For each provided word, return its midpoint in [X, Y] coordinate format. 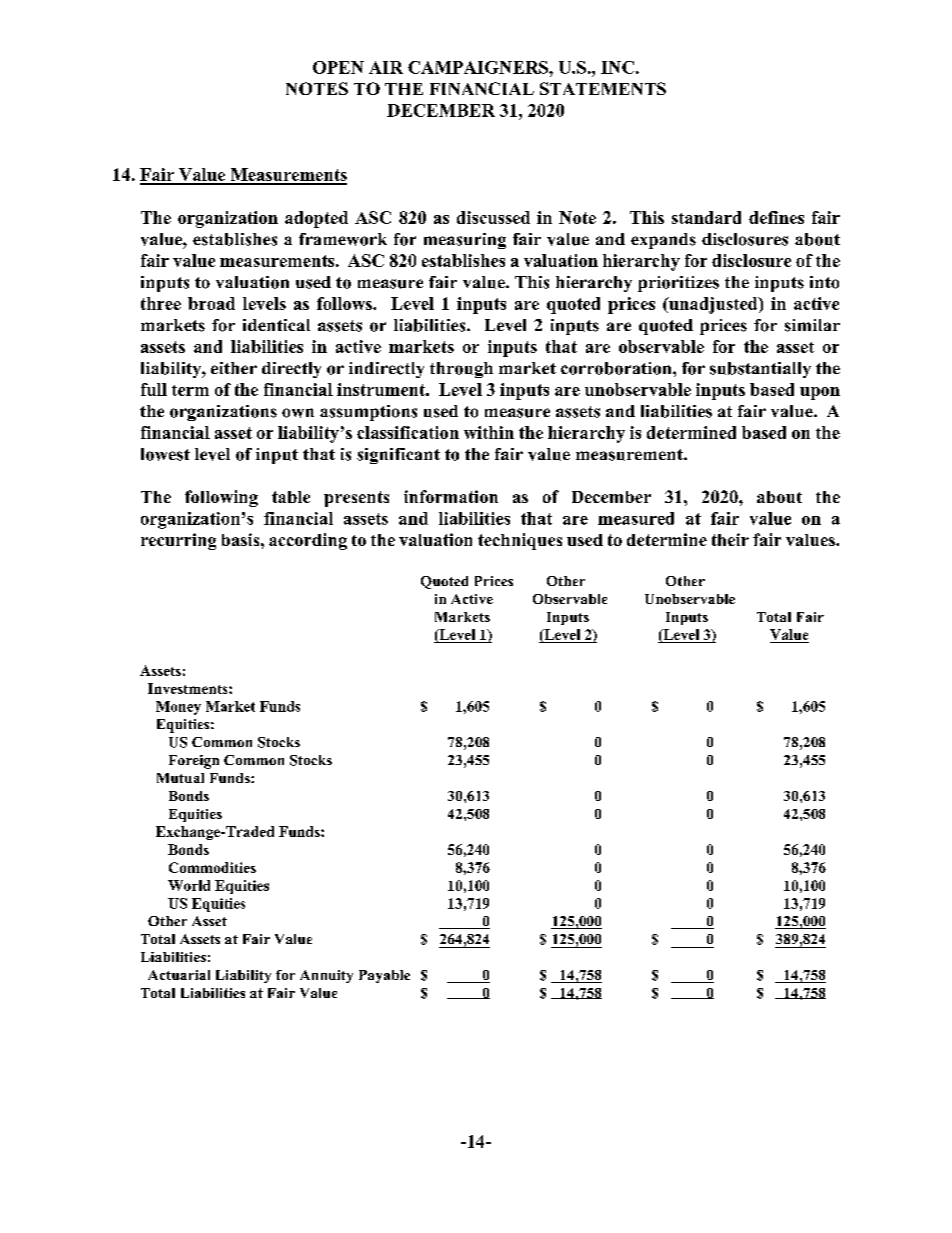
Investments [189, 688]
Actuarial [179, 975]
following [221, 498]
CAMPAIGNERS [479, 67]
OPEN [338, 67]
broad [211, 303]
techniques [520, 541]
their [730, 539]
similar [812, 325]
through [461, 370]
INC [617, 67]
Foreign [194, 762]
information [451, 496]
